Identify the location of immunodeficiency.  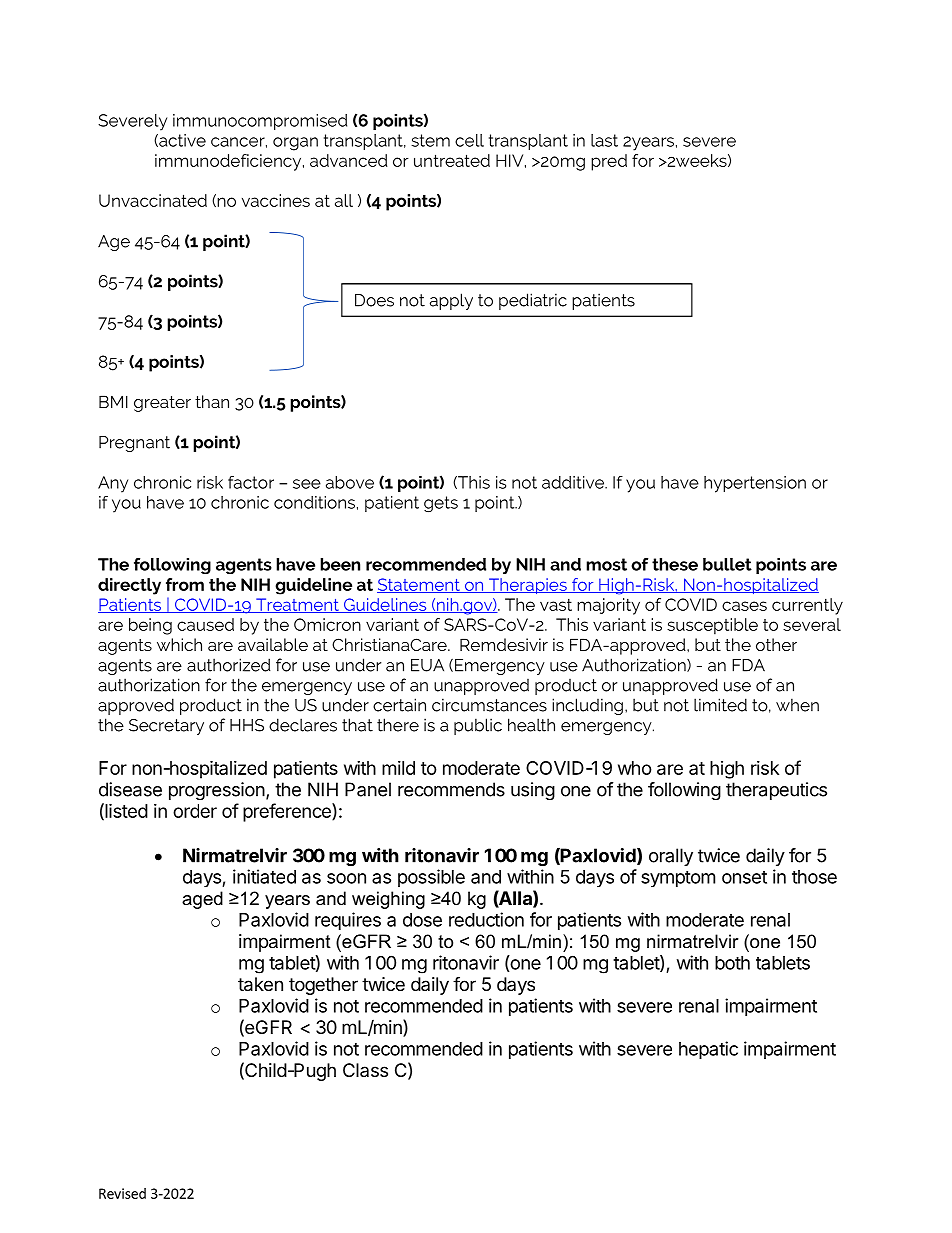
(229, 162).
